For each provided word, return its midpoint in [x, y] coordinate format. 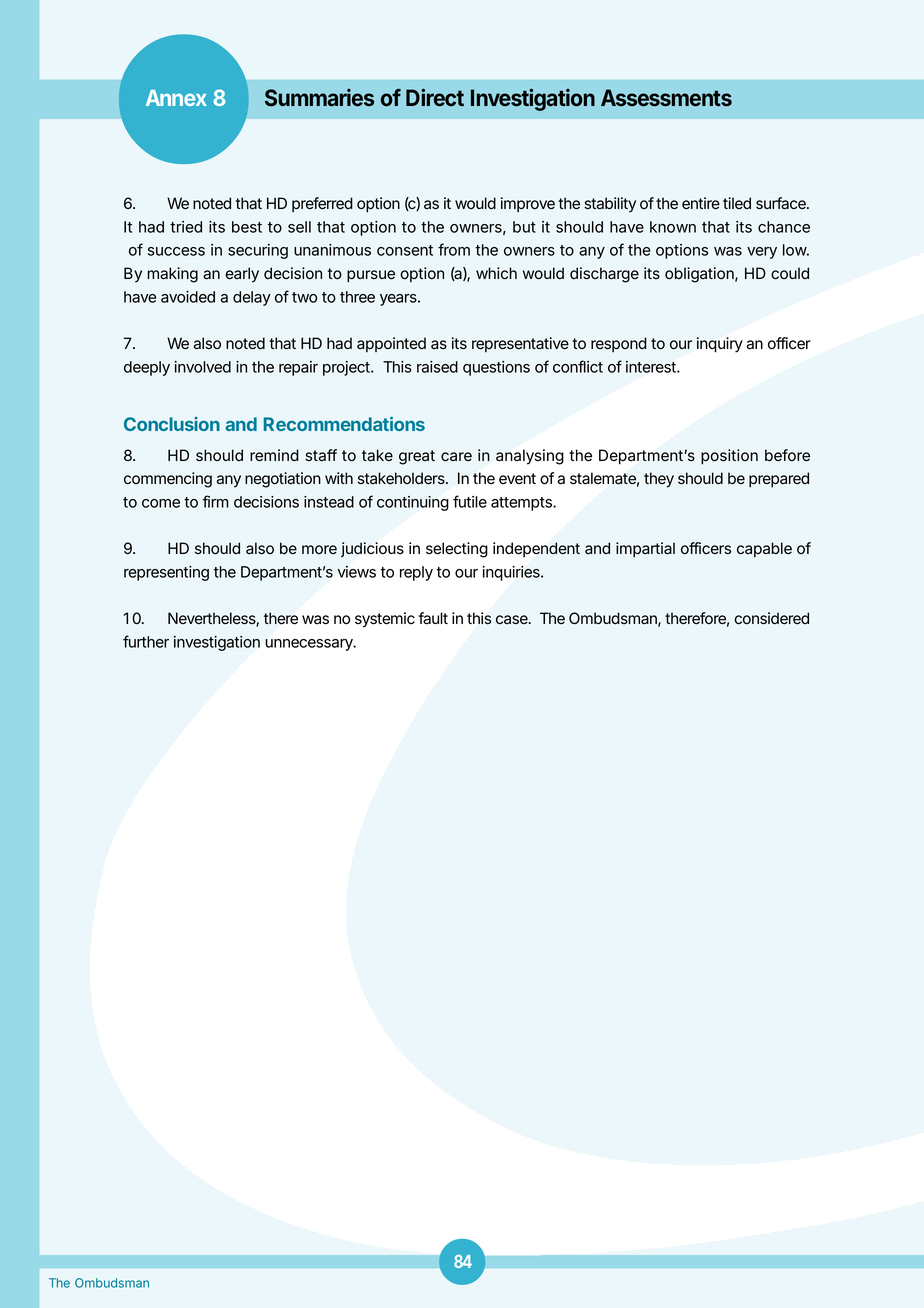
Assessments [666, 98]
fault [433, 618]
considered [771, 618]
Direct [435, 97]
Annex [176, 98]
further [146, 641]
